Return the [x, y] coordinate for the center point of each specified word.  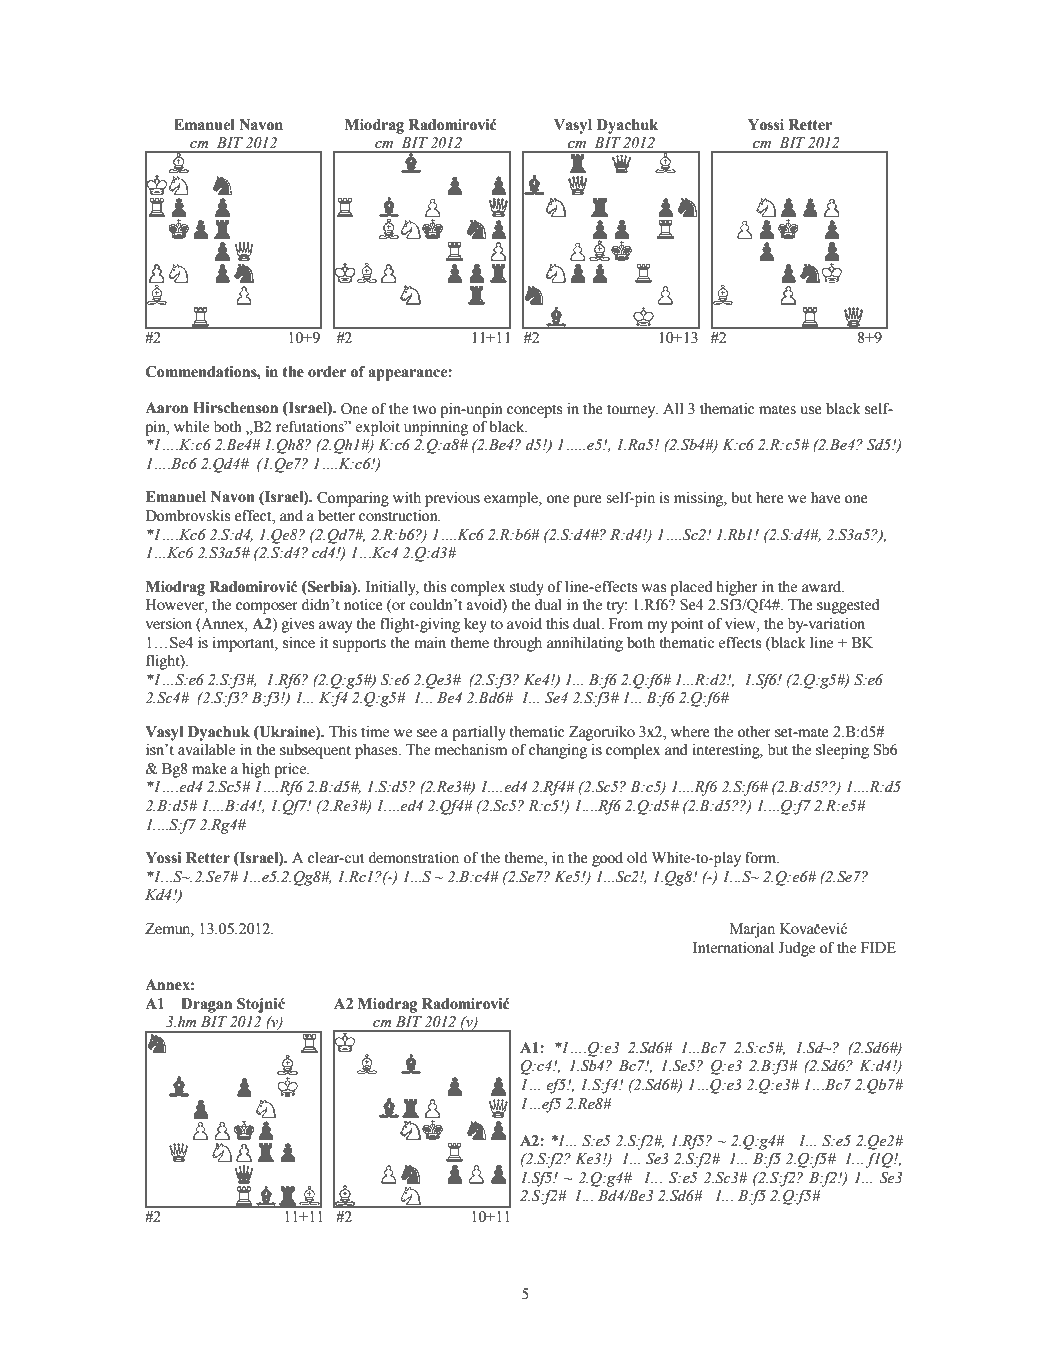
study [527, 588]
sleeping [842, 751]
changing [558, 751]
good [607, 859]
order [327, 372]
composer [267, 608]
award [823, 586]
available [206, 749]
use [811, 410]
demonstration [413, 857]
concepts [534, 411]
